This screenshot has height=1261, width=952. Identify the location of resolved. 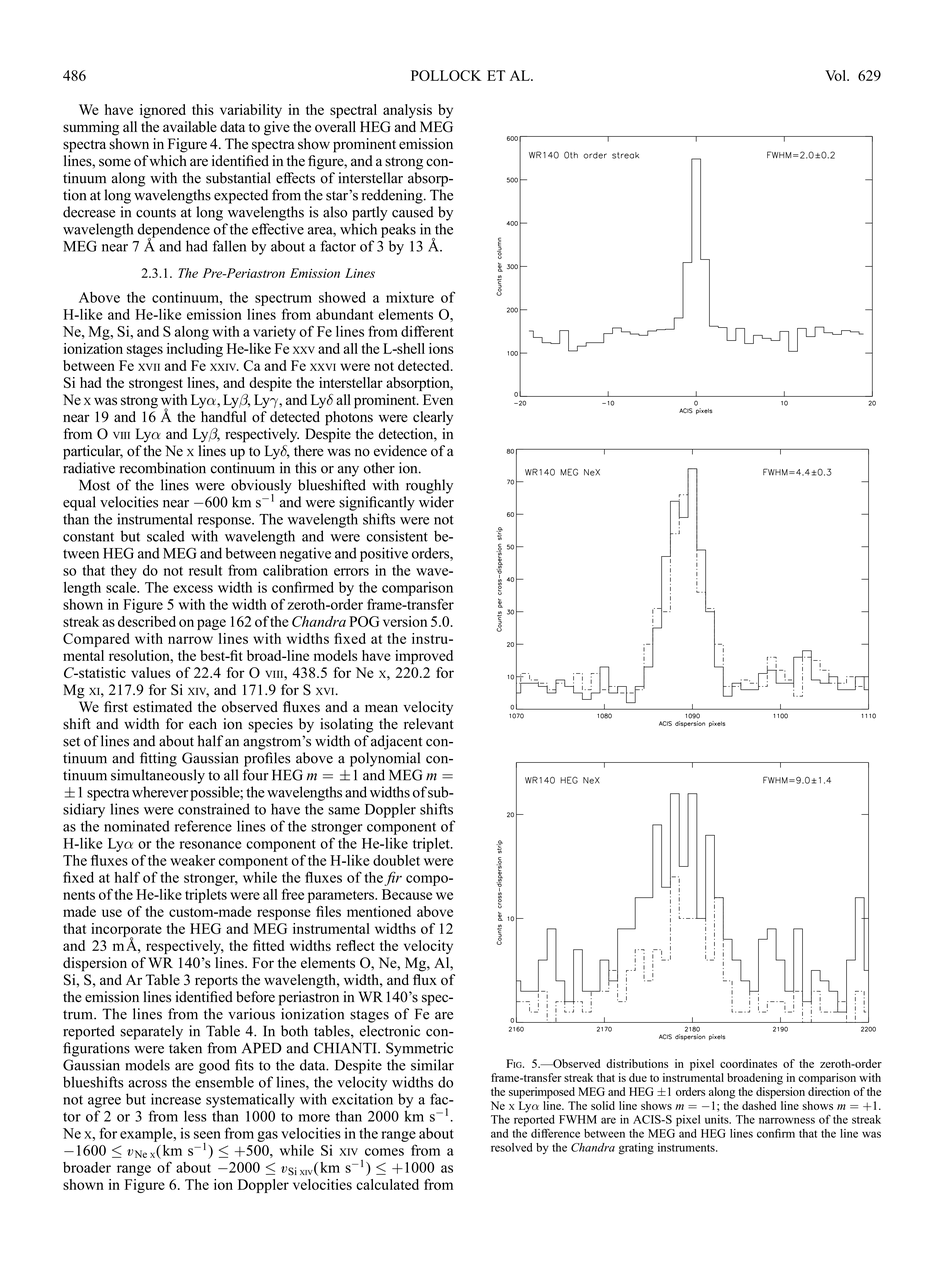
(511, 1147).
